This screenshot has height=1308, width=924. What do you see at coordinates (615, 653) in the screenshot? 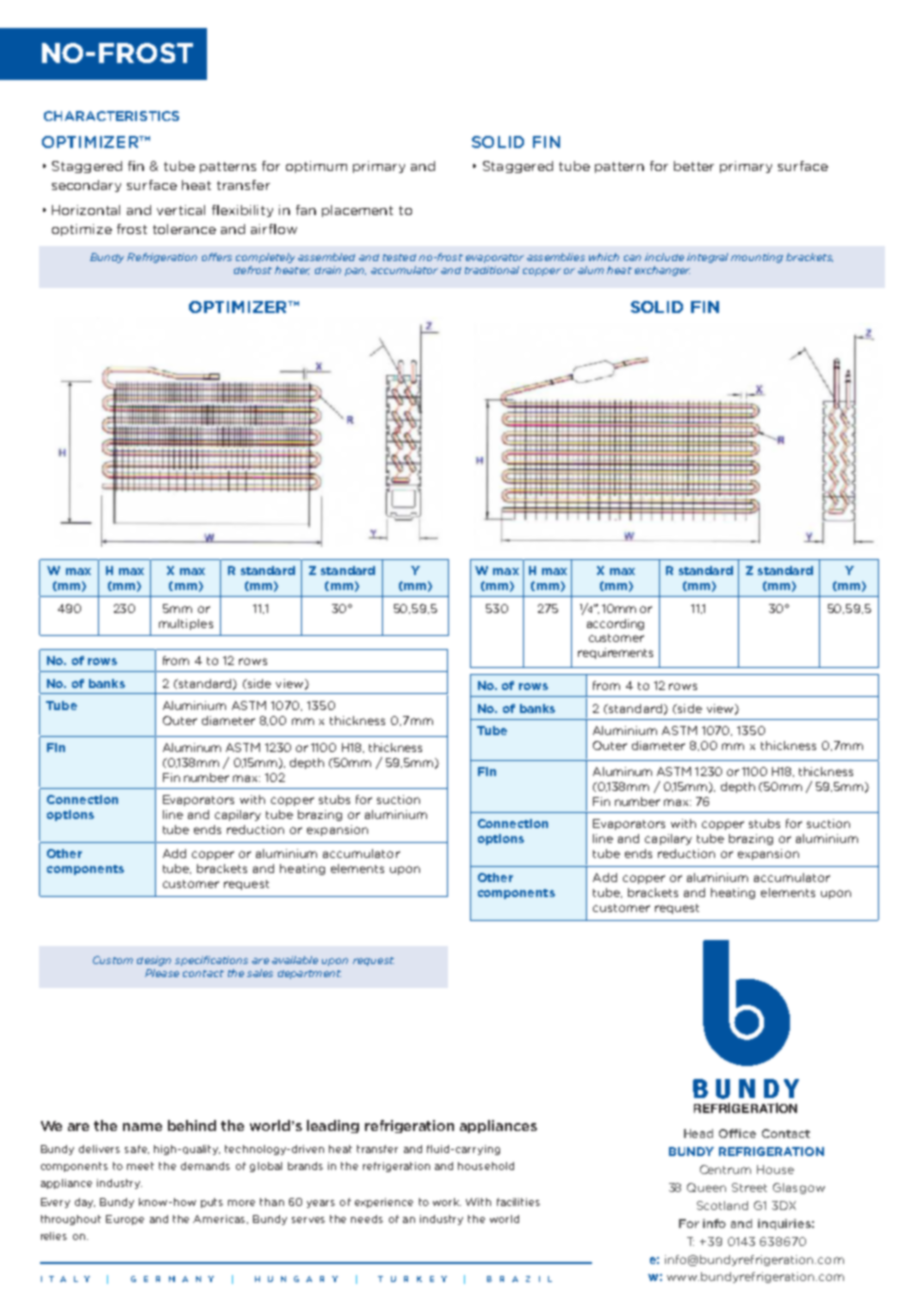
I see `requirements` at bounding box center [615, 653].
